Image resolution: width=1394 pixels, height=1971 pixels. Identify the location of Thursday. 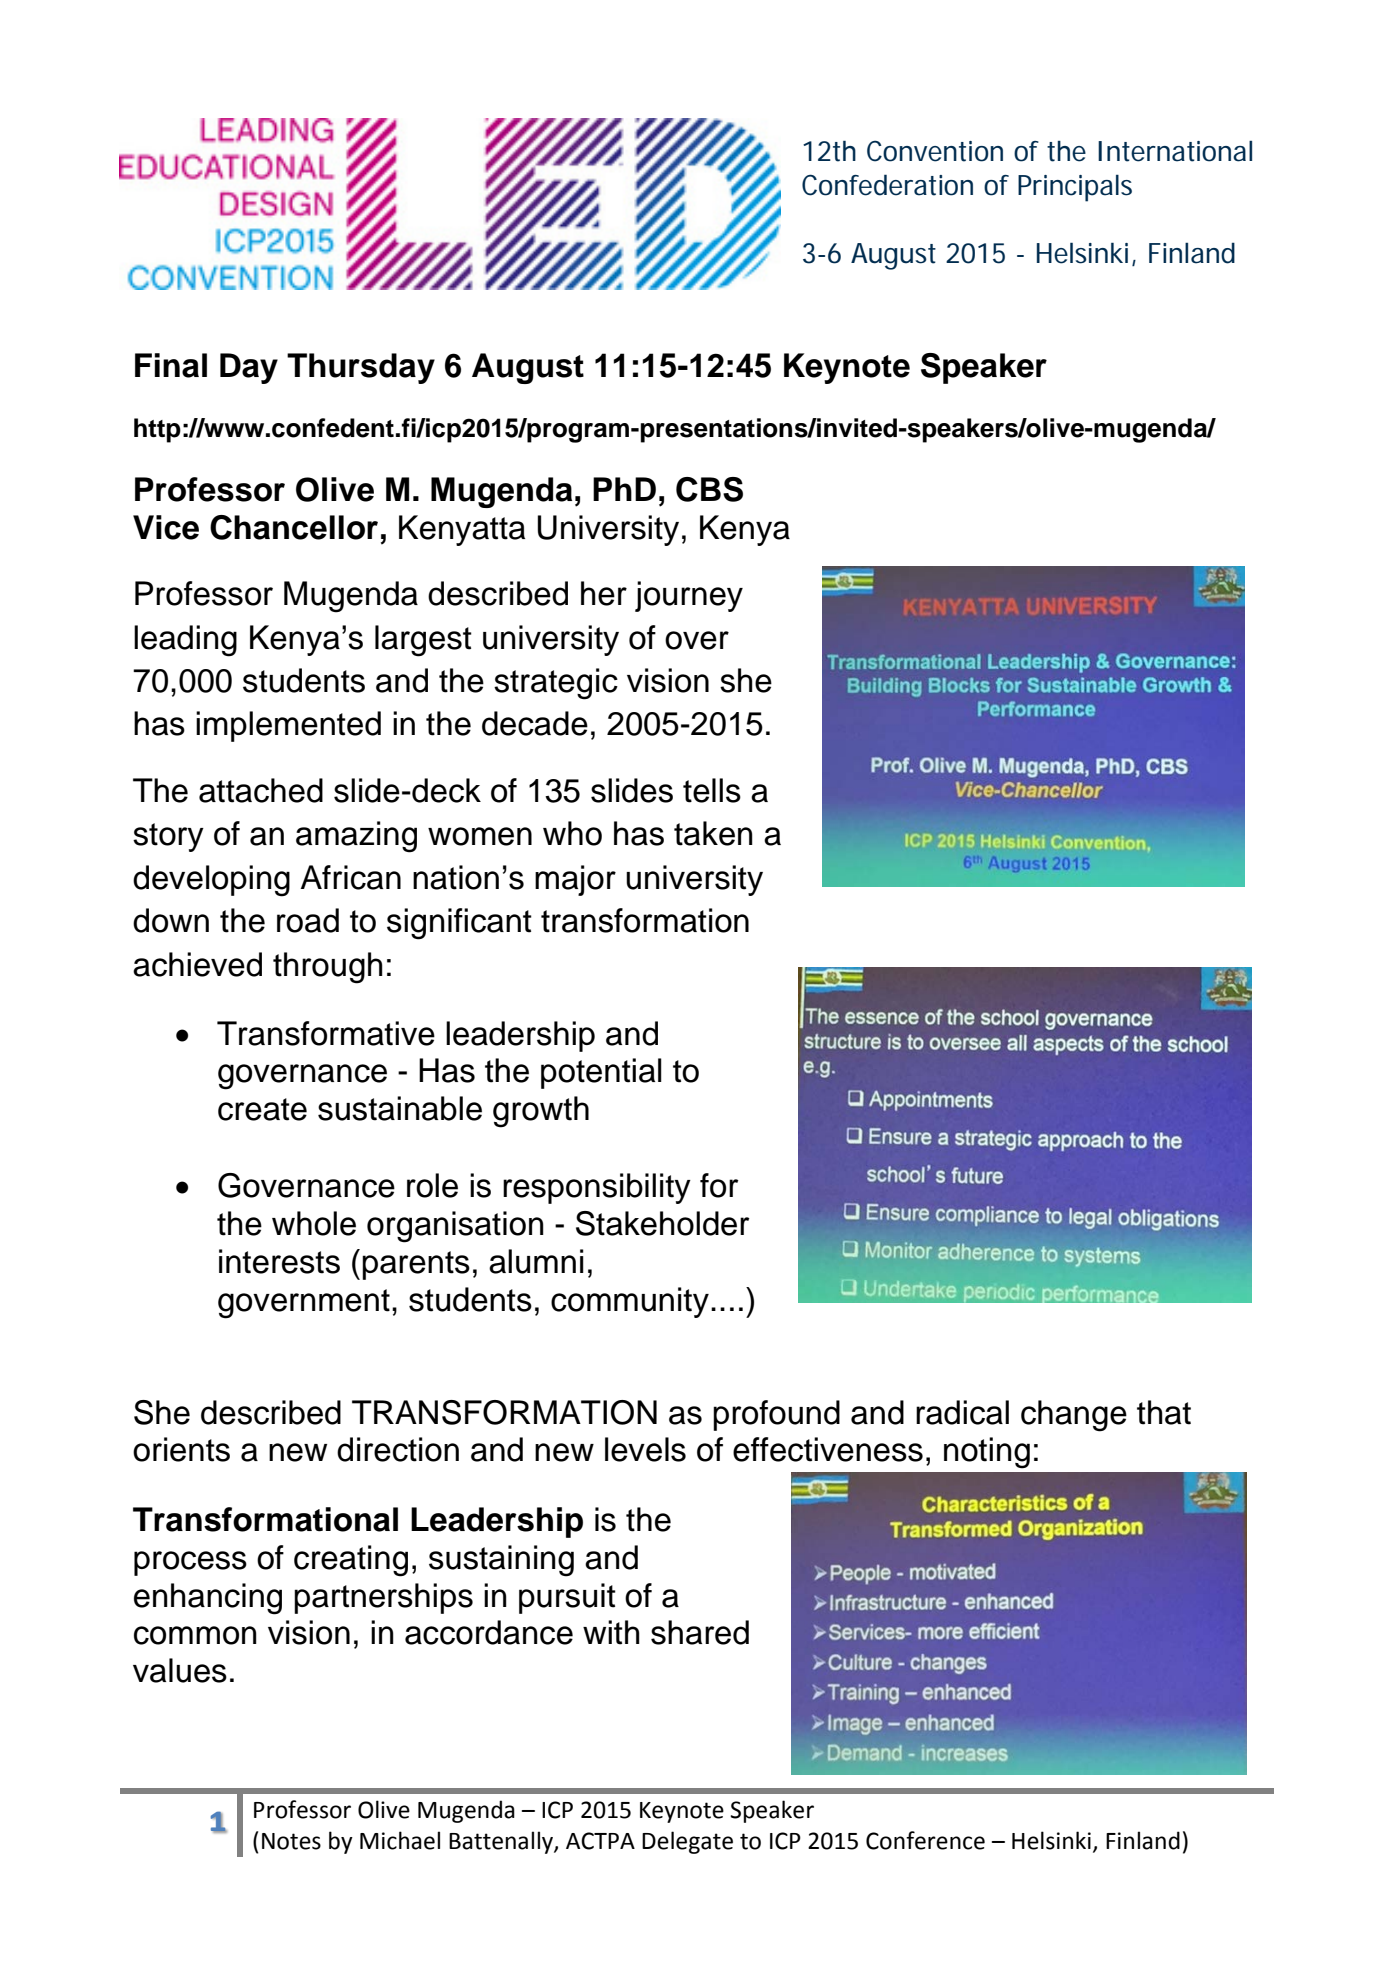
(361, 368).
